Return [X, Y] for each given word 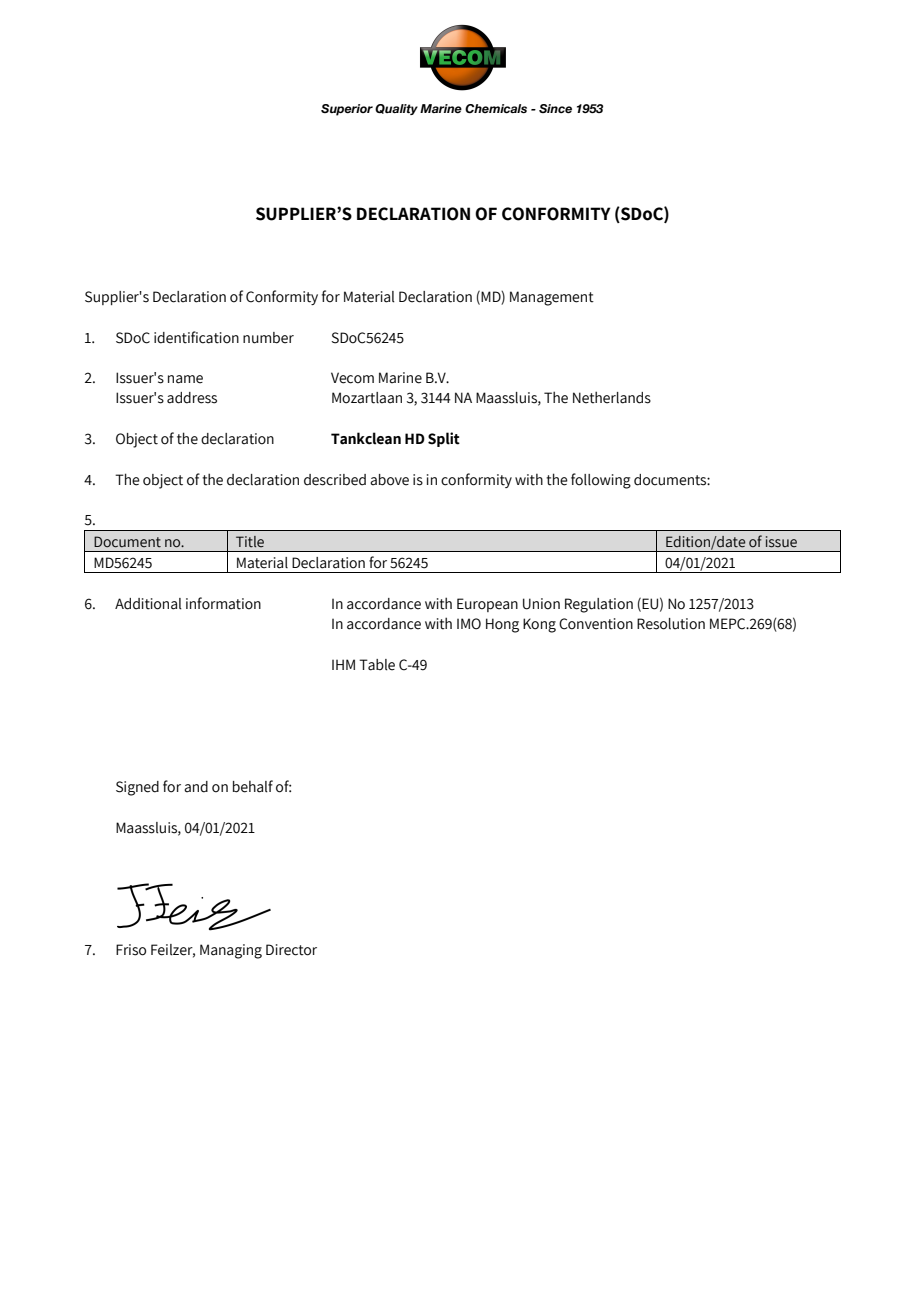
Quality [396, 109]
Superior [347, 110]
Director [291, 950]
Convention [596, 624]
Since [555, 108]
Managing [231, 951]
